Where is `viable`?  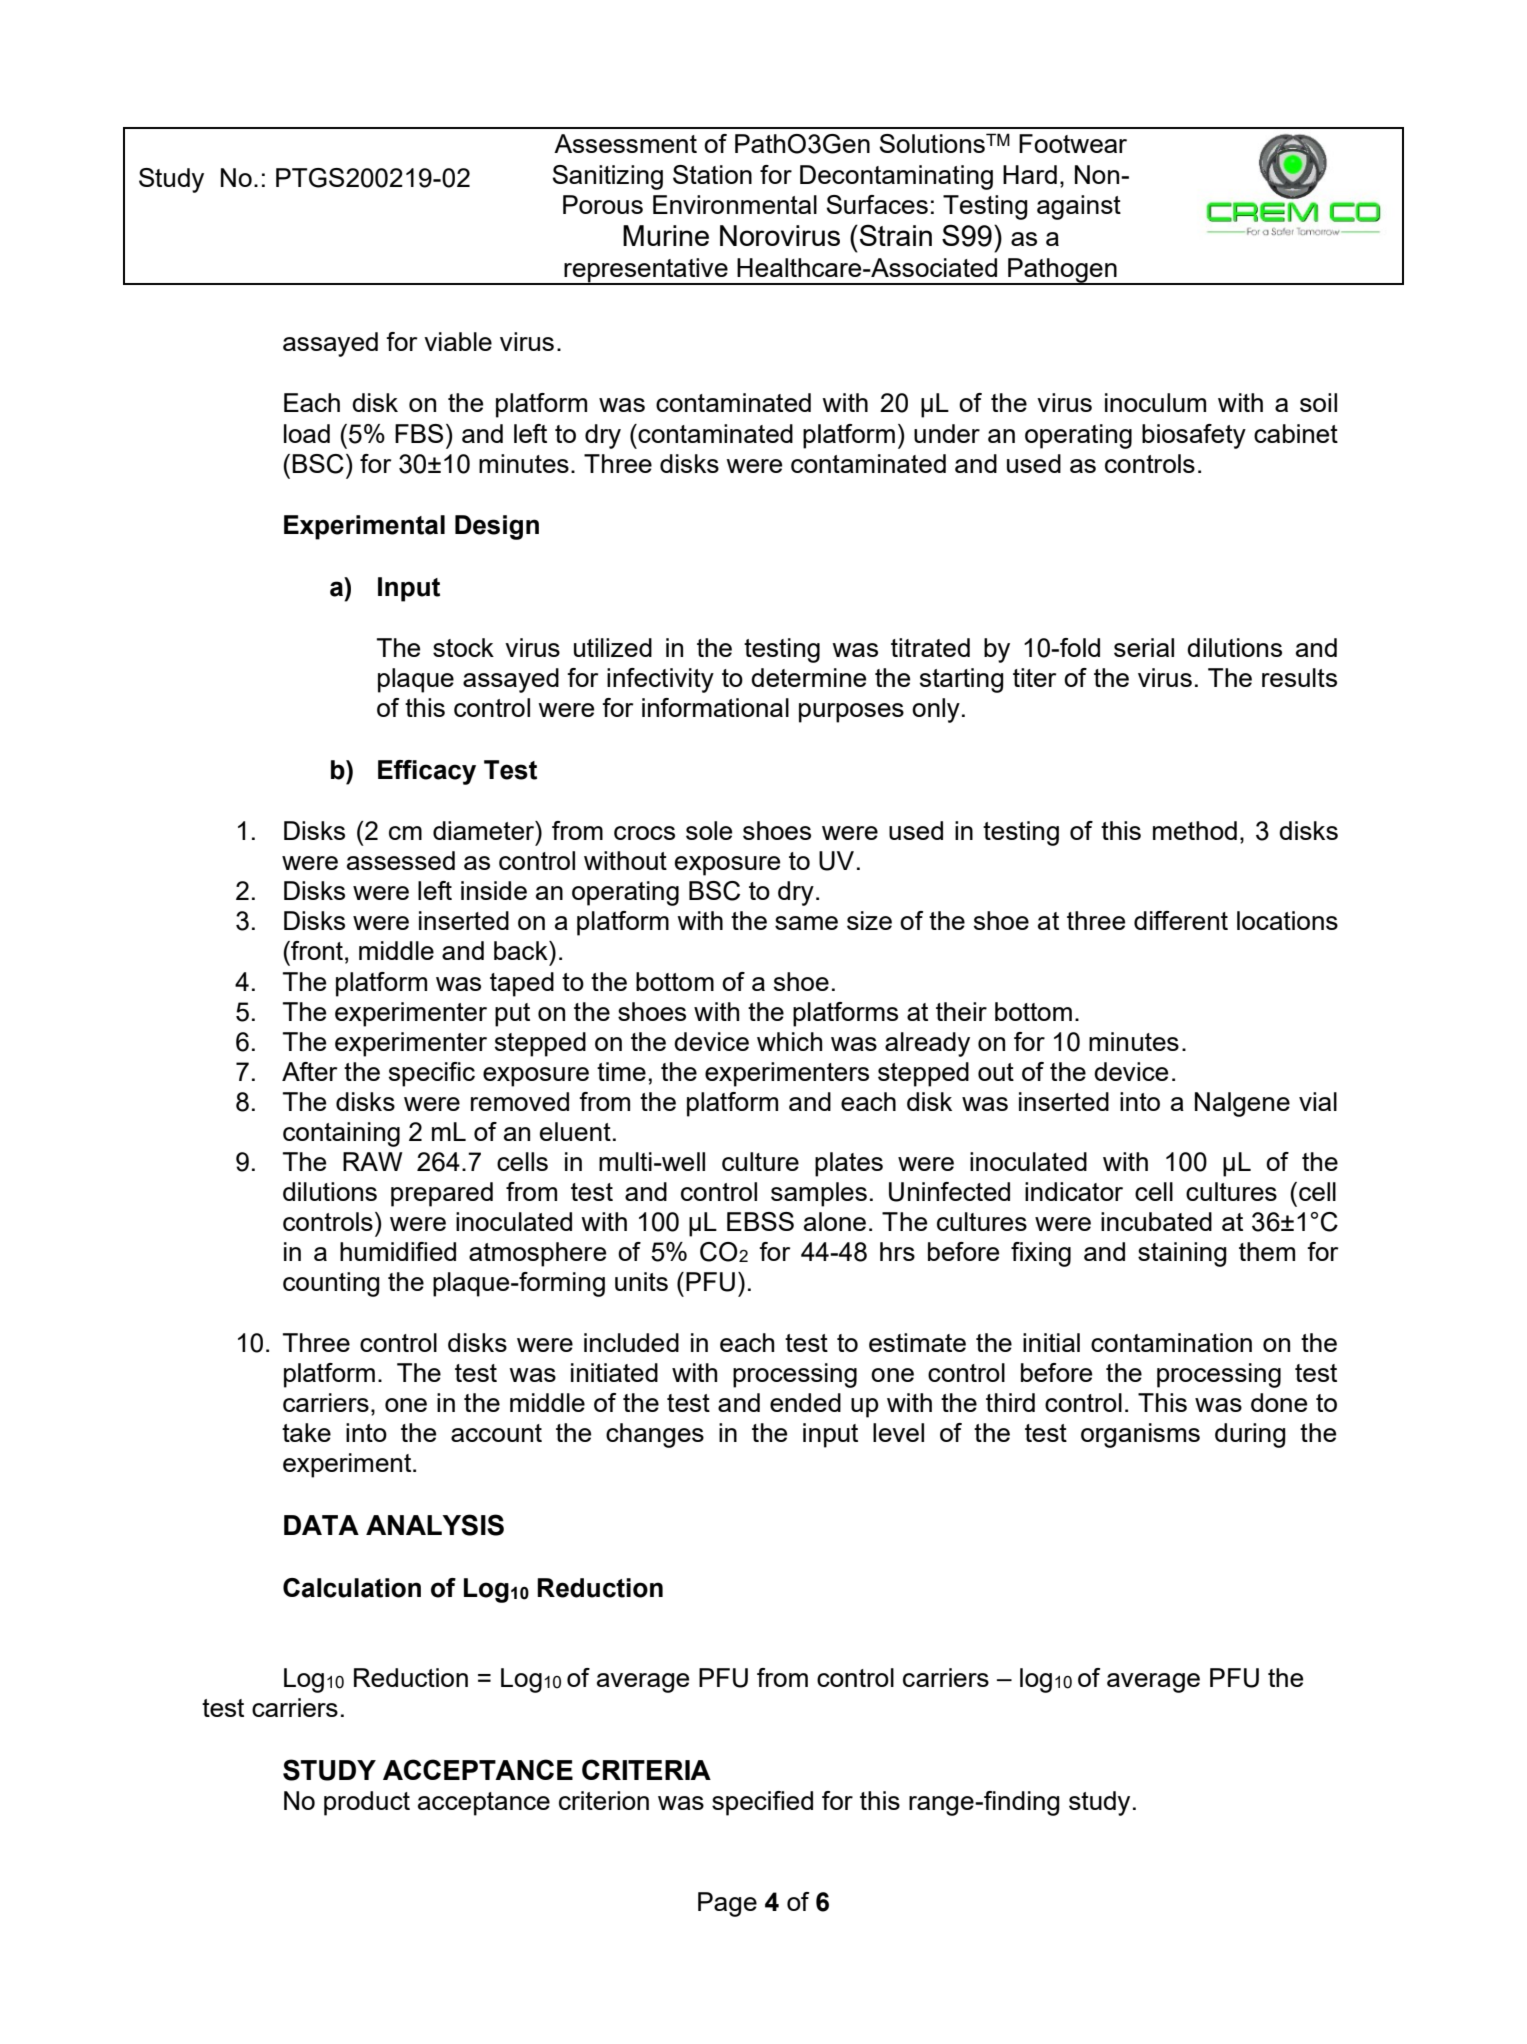
viable is located at coordinates (458, 341).
